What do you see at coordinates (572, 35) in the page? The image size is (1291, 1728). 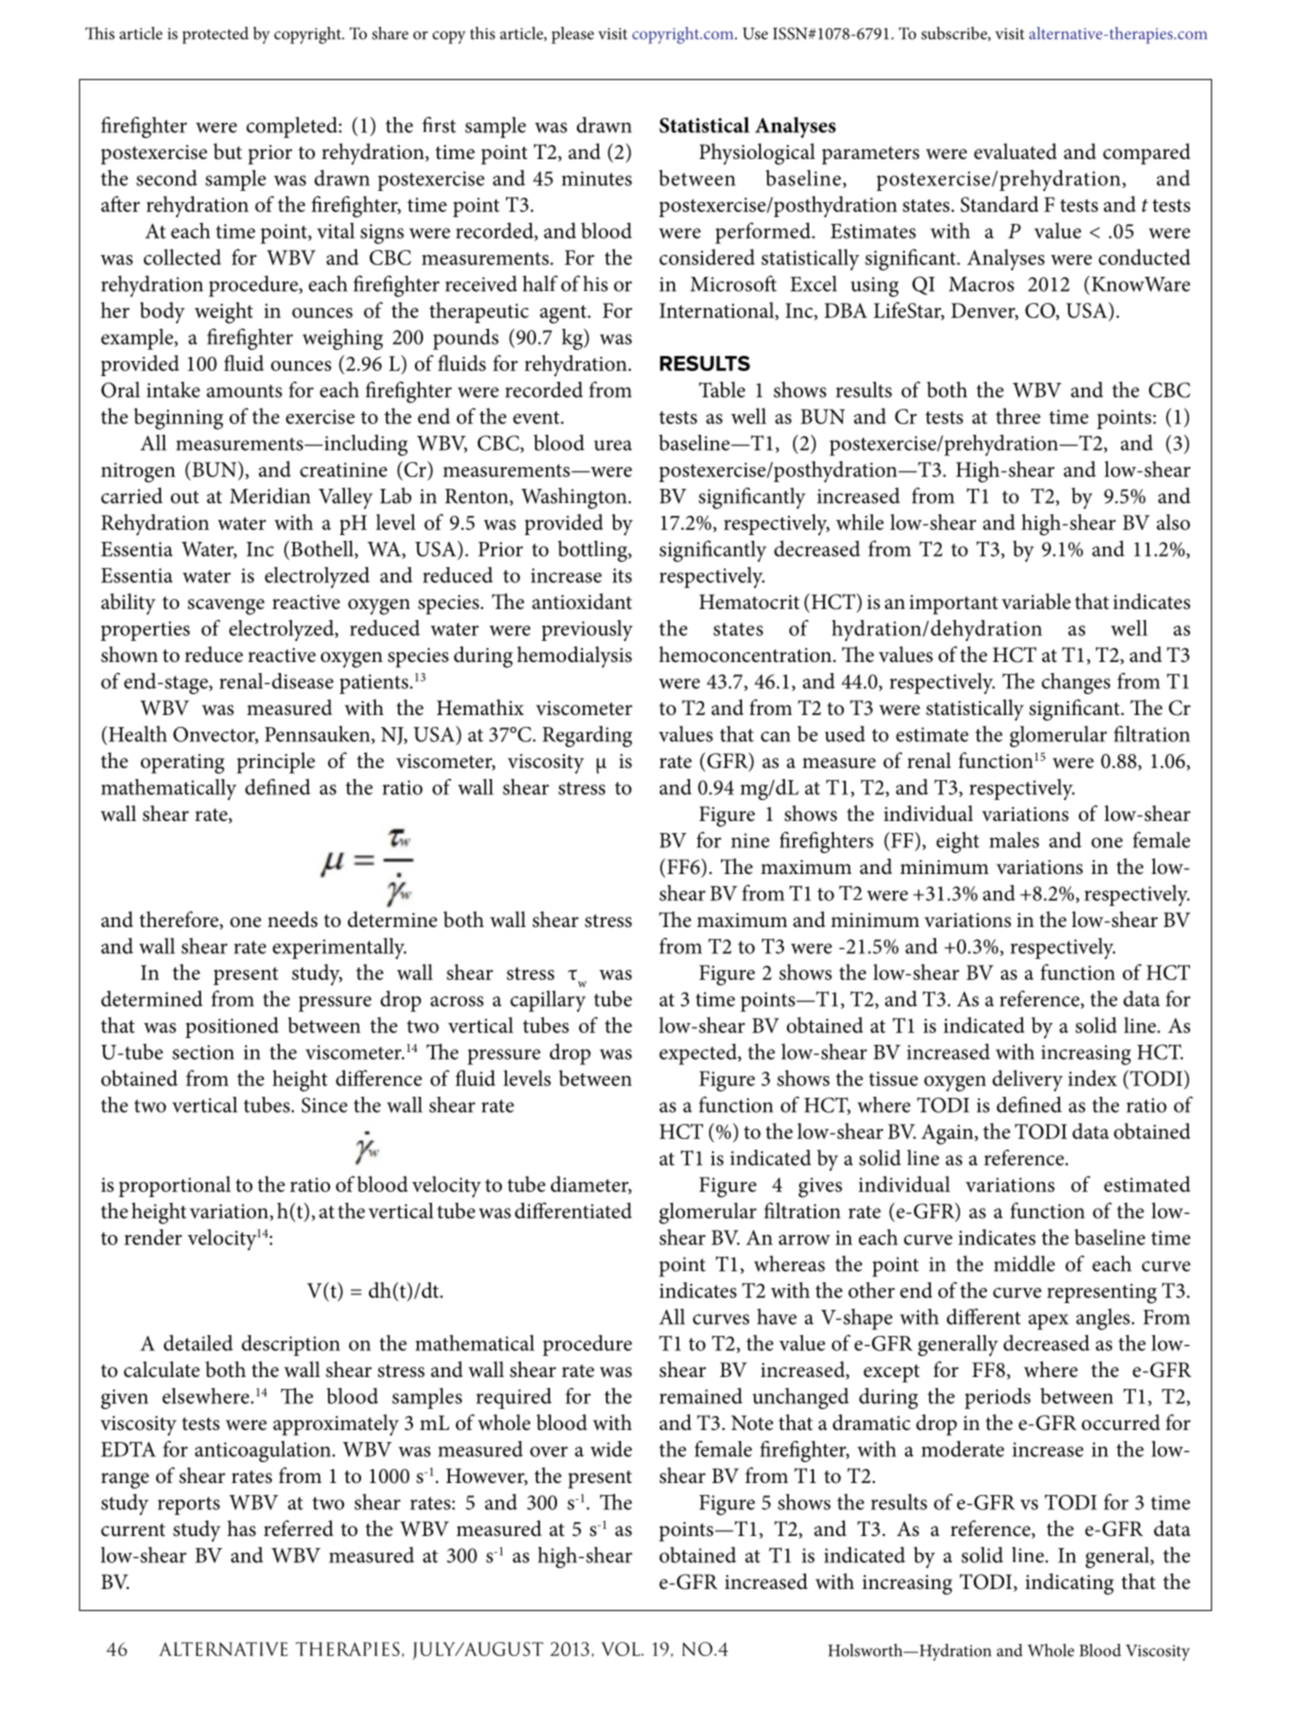 I see `please` at bounding box center [572, 35].
